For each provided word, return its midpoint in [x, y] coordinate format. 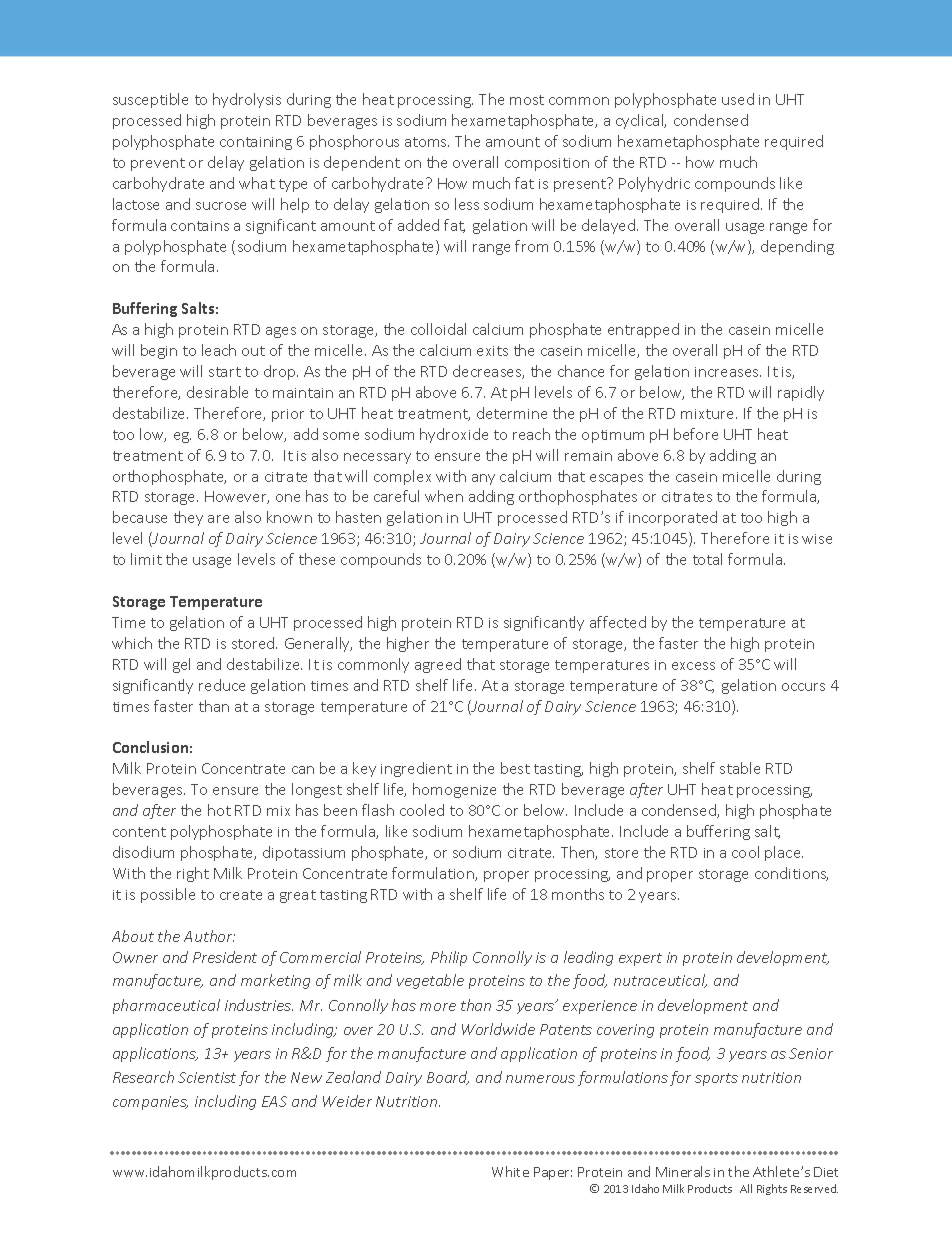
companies [150, 1103]
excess [693, 666]
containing [256, 143]
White [510, 1171]
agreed [438, 665]
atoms [427, 142]
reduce [222, 685]
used [738, 99]
